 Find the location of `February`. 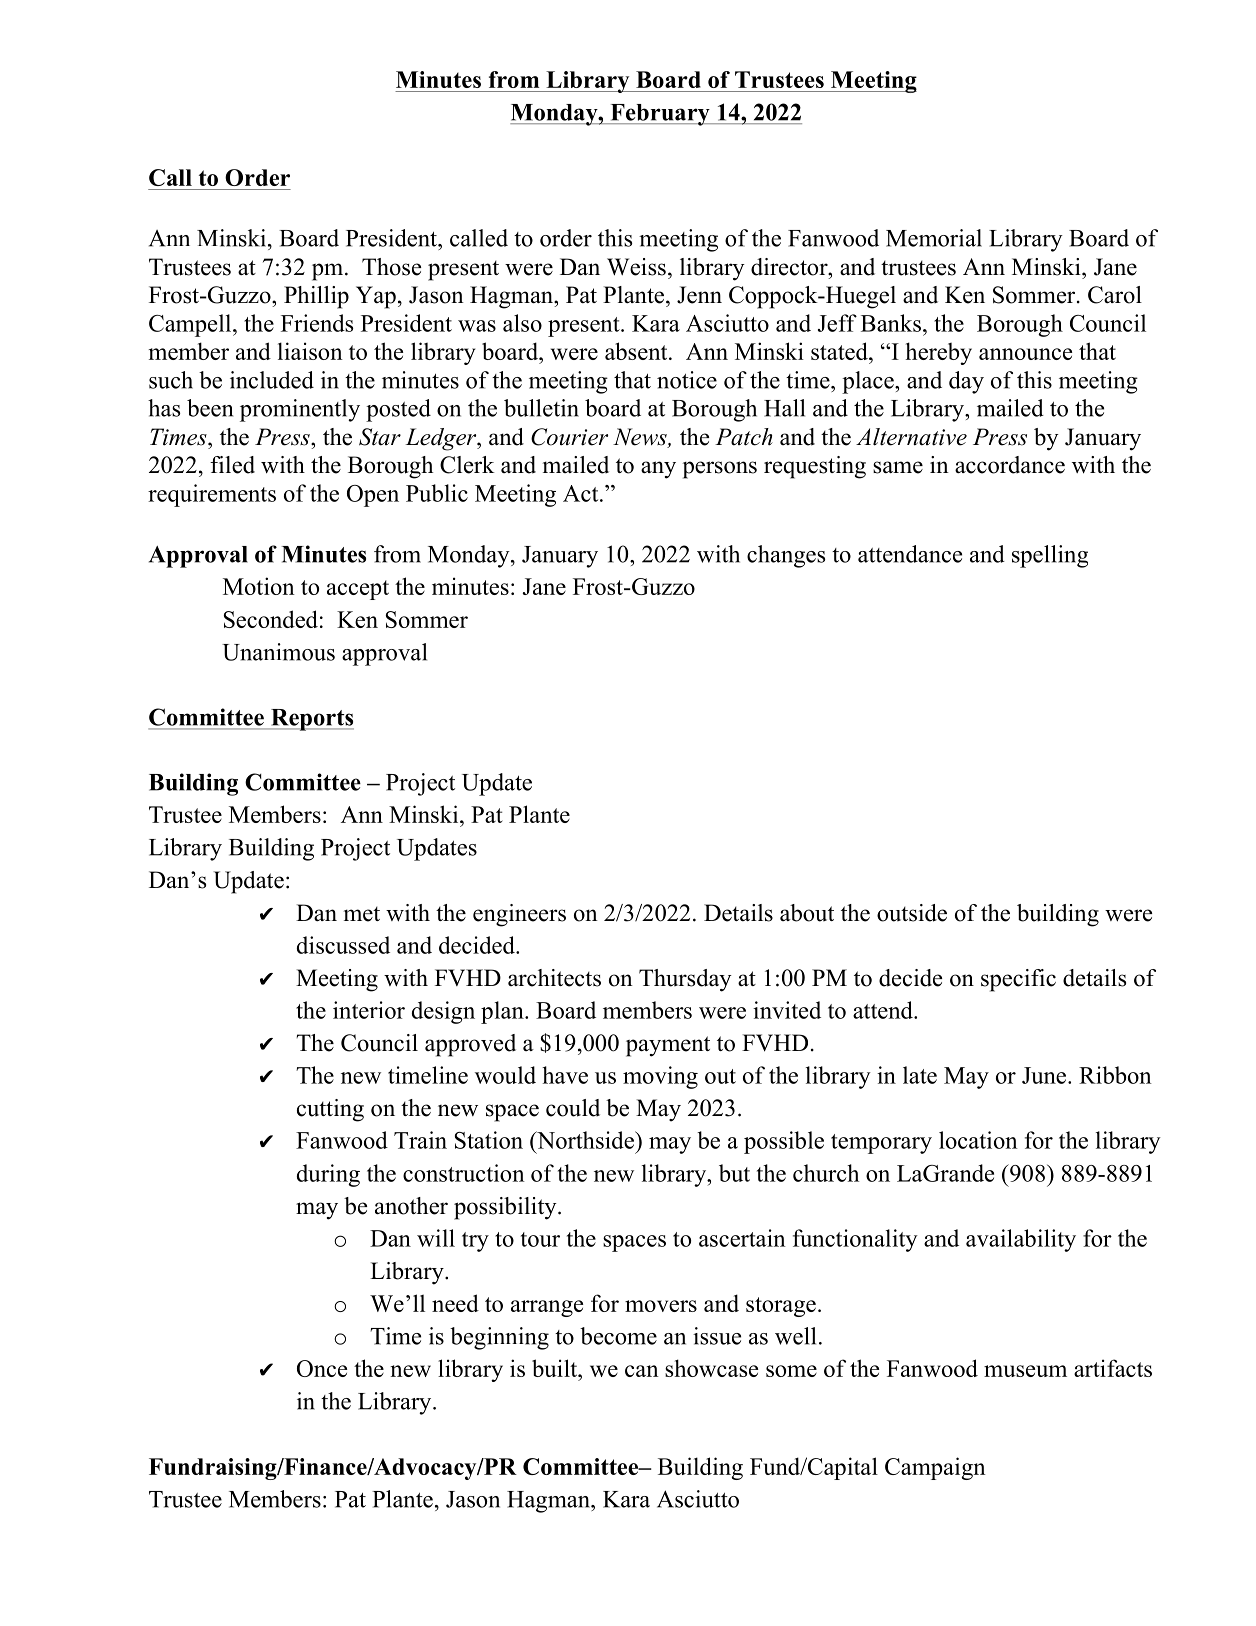

February is located at coordinates (660, 115).
